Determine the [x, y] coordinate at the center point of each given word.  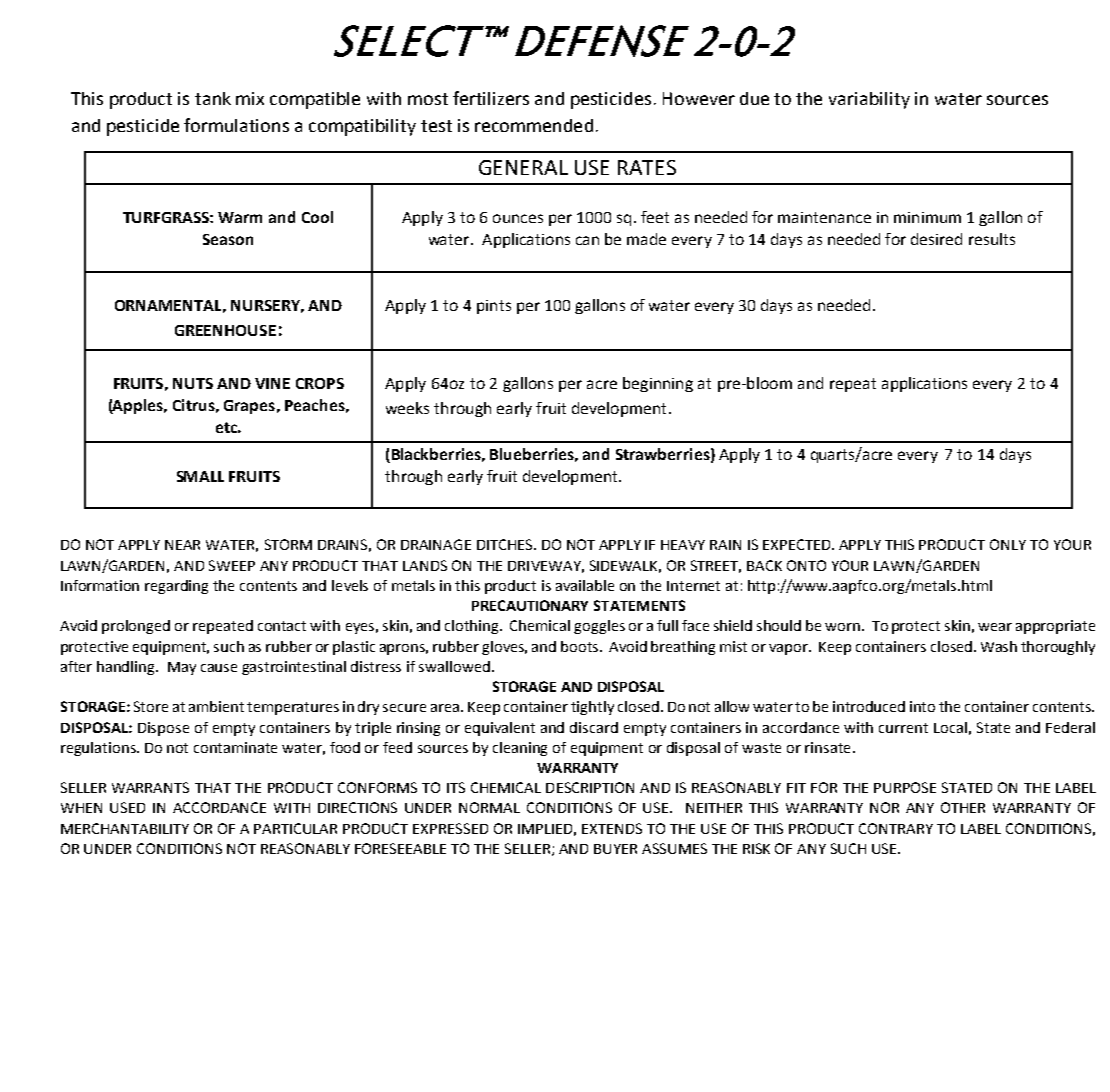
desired [936, 239]
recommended [534, 125]
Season [228, 239]
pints [494, 307]
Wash [999, 646]
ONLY [1008, 544]
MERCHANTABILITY [125, 828]
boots [581, 646]
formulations [236, 125]
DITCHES [506, 544]
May [182, 668]
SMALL [200, 476]
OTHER [963, 807]
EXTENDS [612, 828]
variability [869, 100]
